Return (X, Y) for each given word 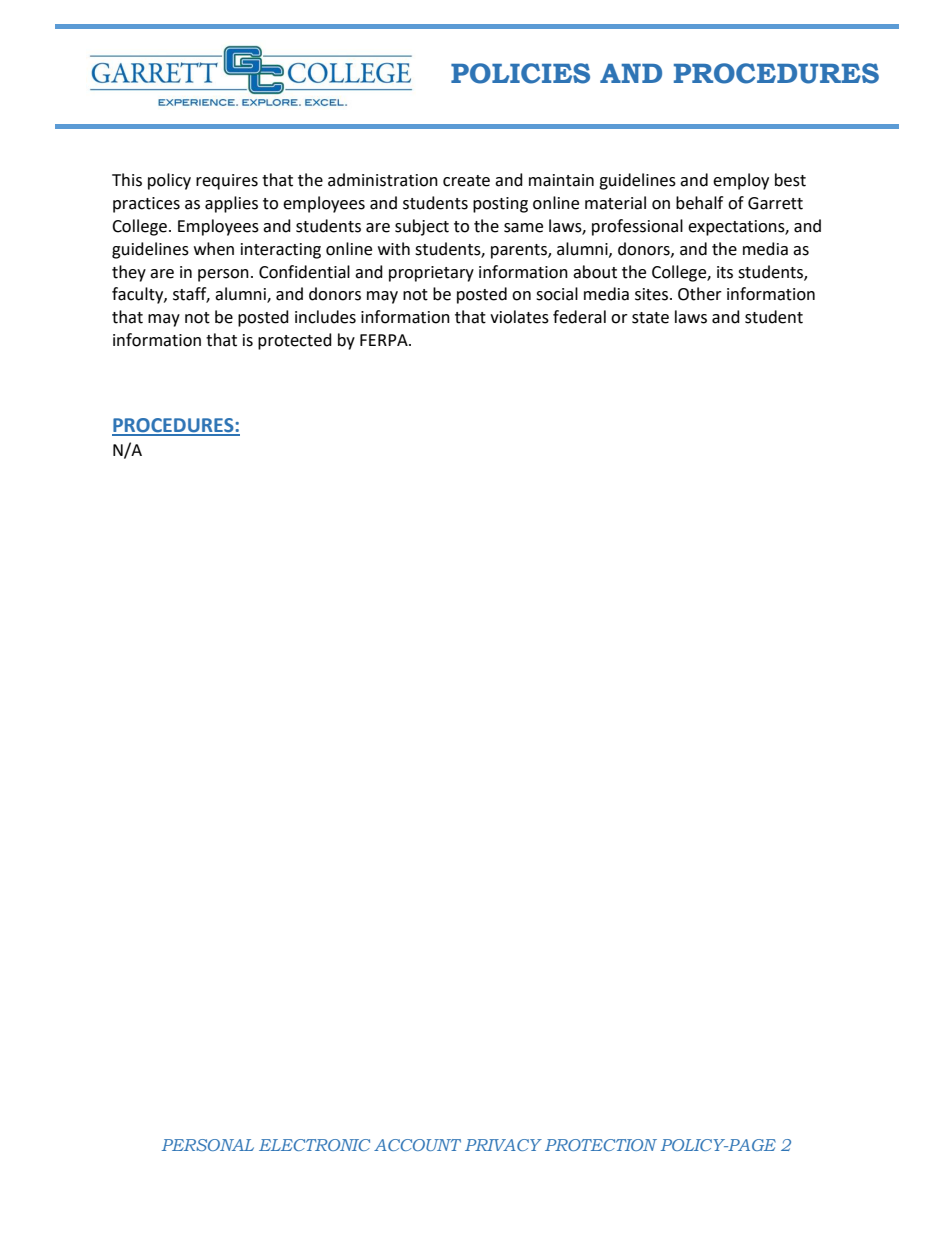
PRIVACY (503, 1145)
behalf (699, 203)
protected (295, 341)
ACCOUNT (417, 1145)
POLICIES (520, 73)
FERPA (385, 340)
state (650, 318)
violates (519, 317)
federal (579, 317)
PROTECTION (601, 1145)
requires (227, 182)
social (557, 294)
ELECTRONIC (314, 1145)
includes (325, 317)
